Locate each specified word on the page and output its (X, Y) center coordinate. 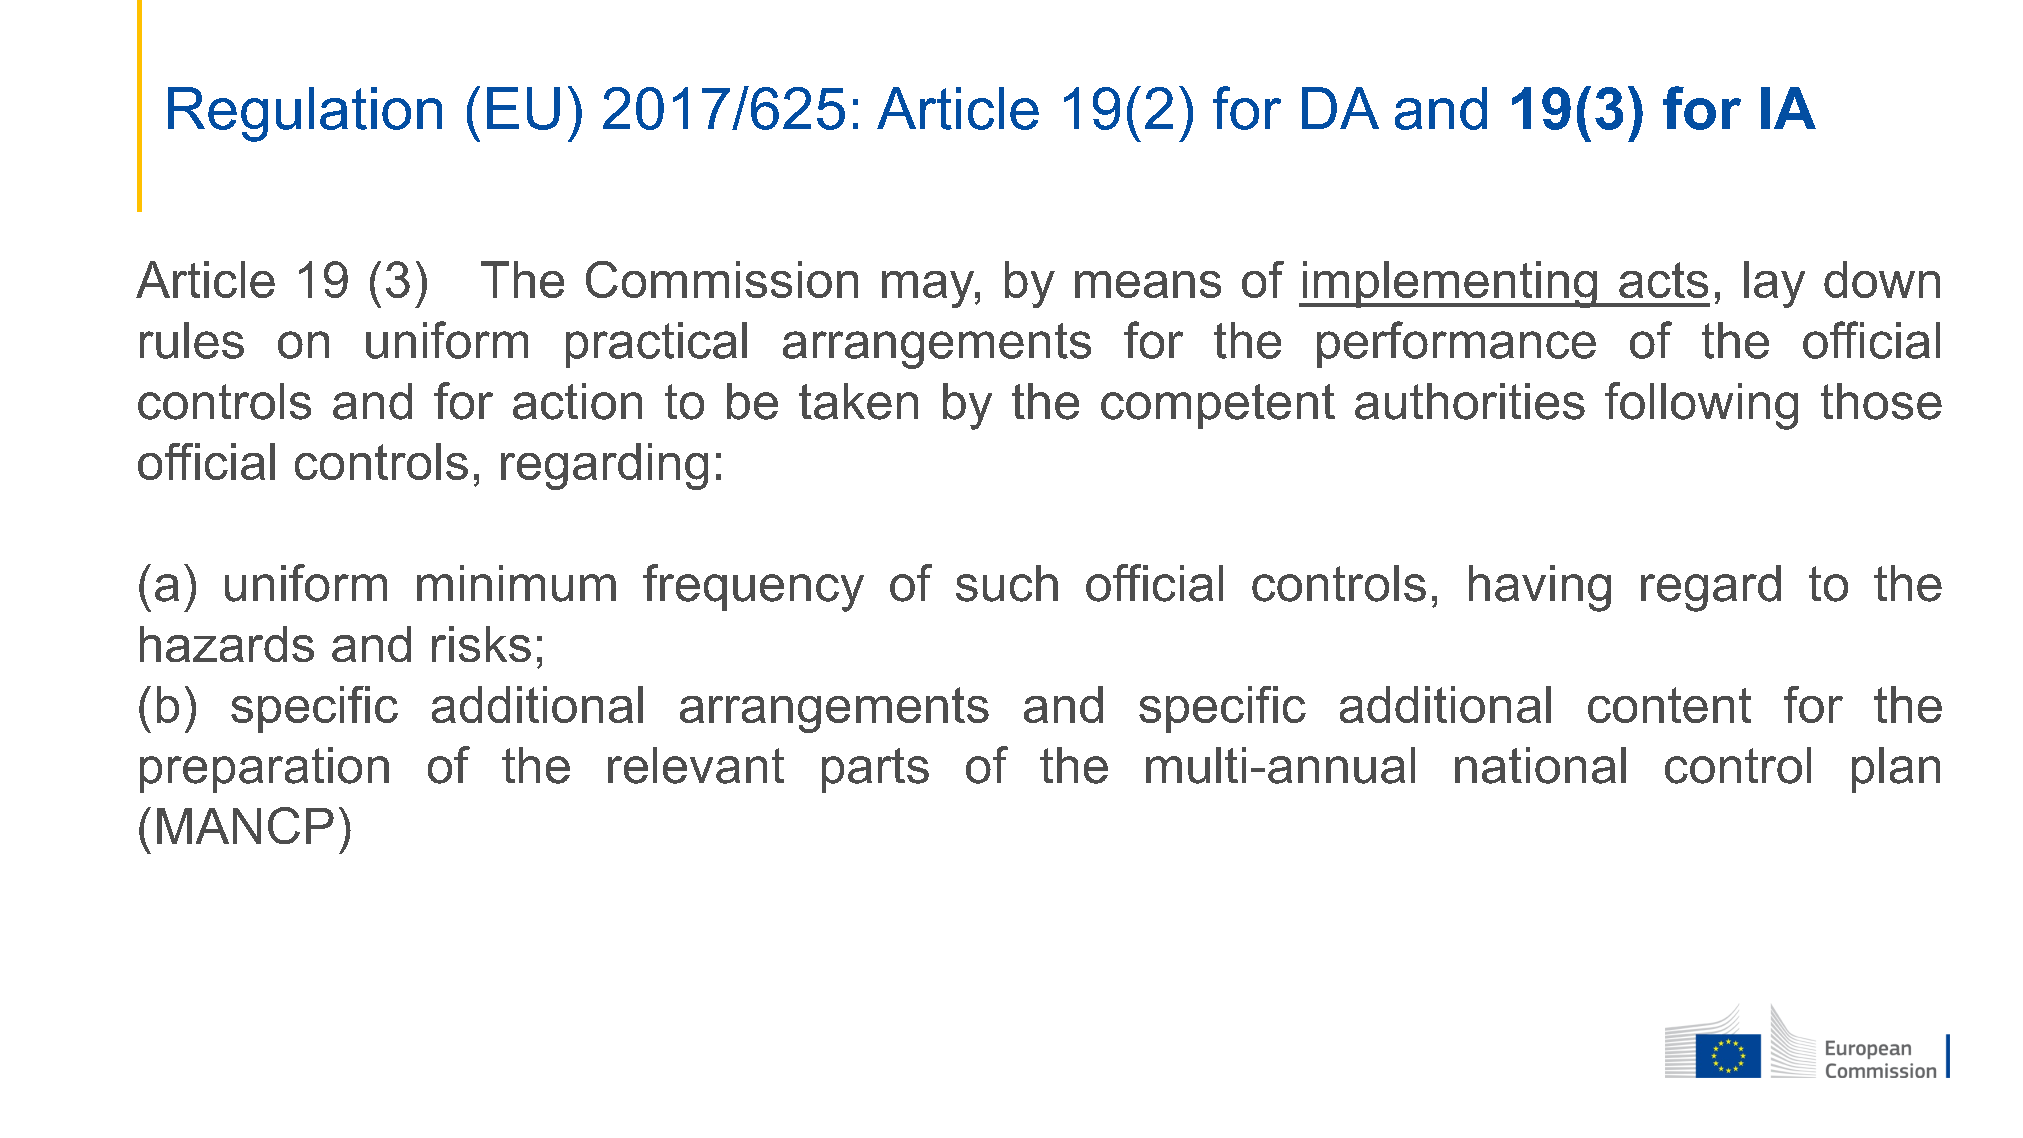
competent (1218, 406)
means (1148, 284)
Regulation (305, 114)
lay (1774, 284)
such (1007, 583)
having (1540, 588)
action (577, 401)
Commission (722, 279)
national (1540, 765)
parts (875, 770)
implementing (1450, 284)
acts (1663, 280)
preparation (264, 770)
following (1701, 406)
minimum (516, 583)
